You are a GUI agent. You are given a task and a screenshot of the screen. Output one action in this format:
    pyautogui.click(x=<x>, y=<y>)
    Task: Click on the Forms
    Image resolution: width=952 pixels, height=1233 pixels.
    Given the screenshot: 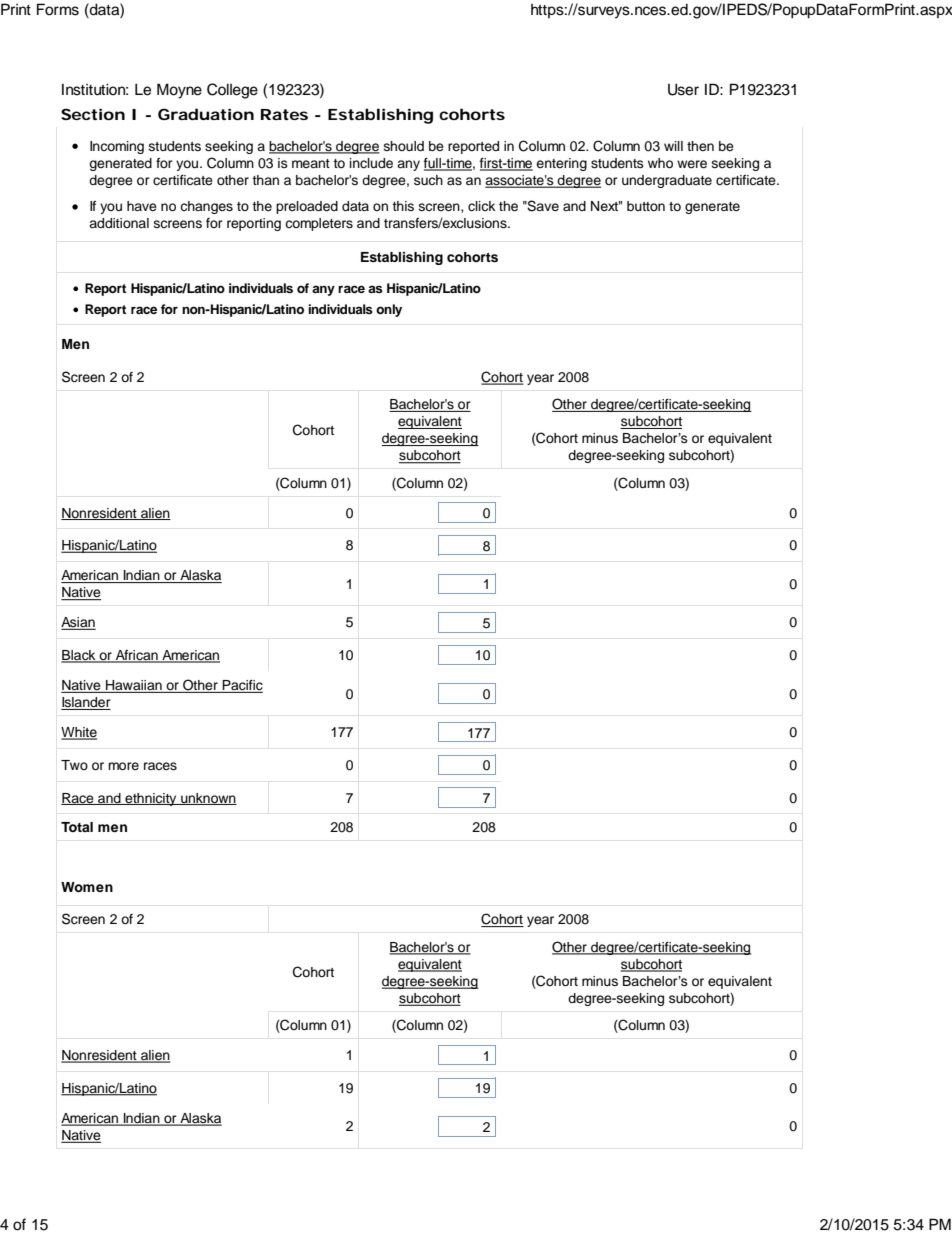 What is the action you would take?
    pyautogui.click(x=58, y=9)
